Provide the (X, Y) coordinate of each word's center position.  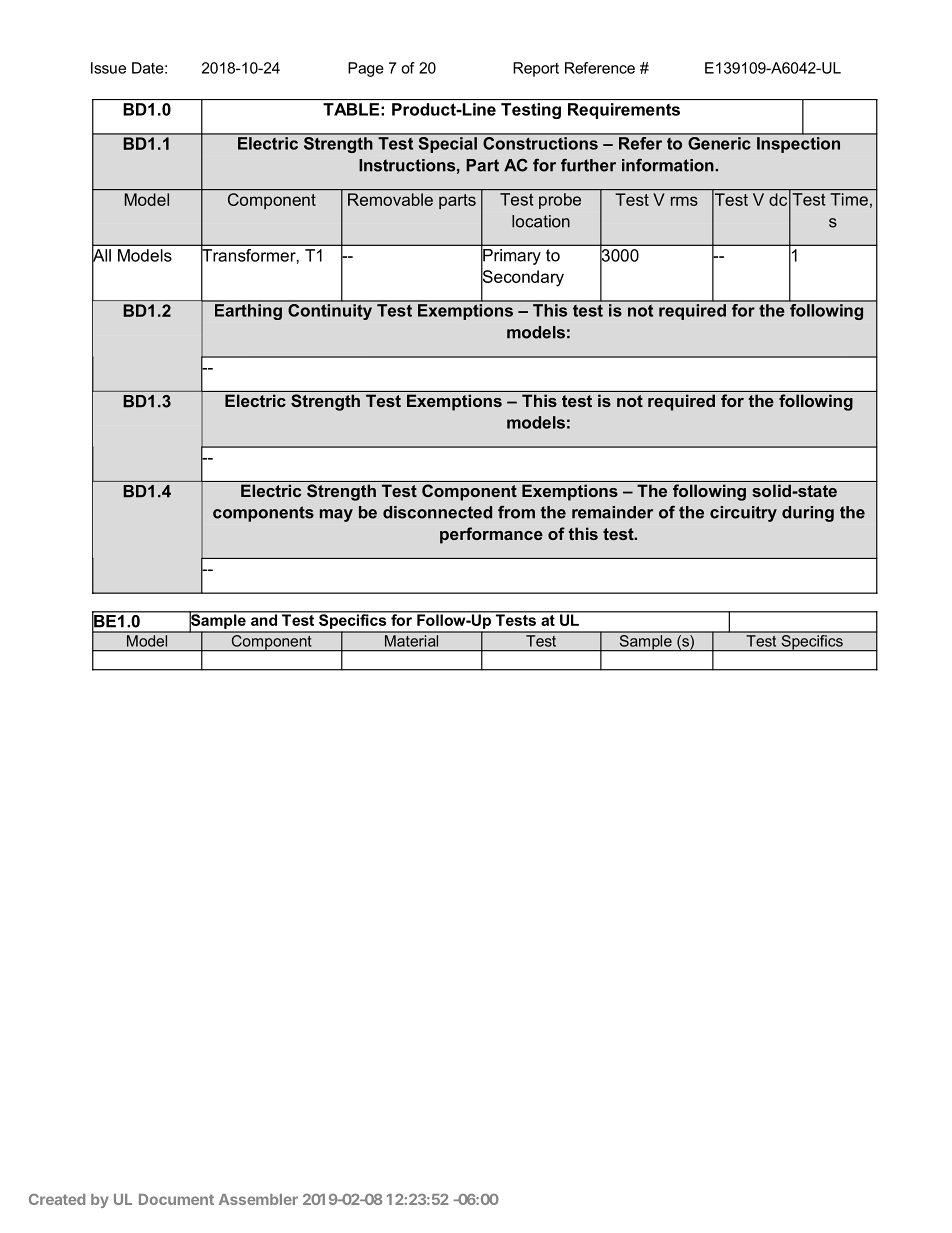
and (264, 619)
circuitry (743, 514)
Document (176, 1199)
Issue (108, 68)
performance (491, 535)
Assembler (258, 1199)
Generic (719, 142)
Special (447, 143)
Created (57, 1199)
